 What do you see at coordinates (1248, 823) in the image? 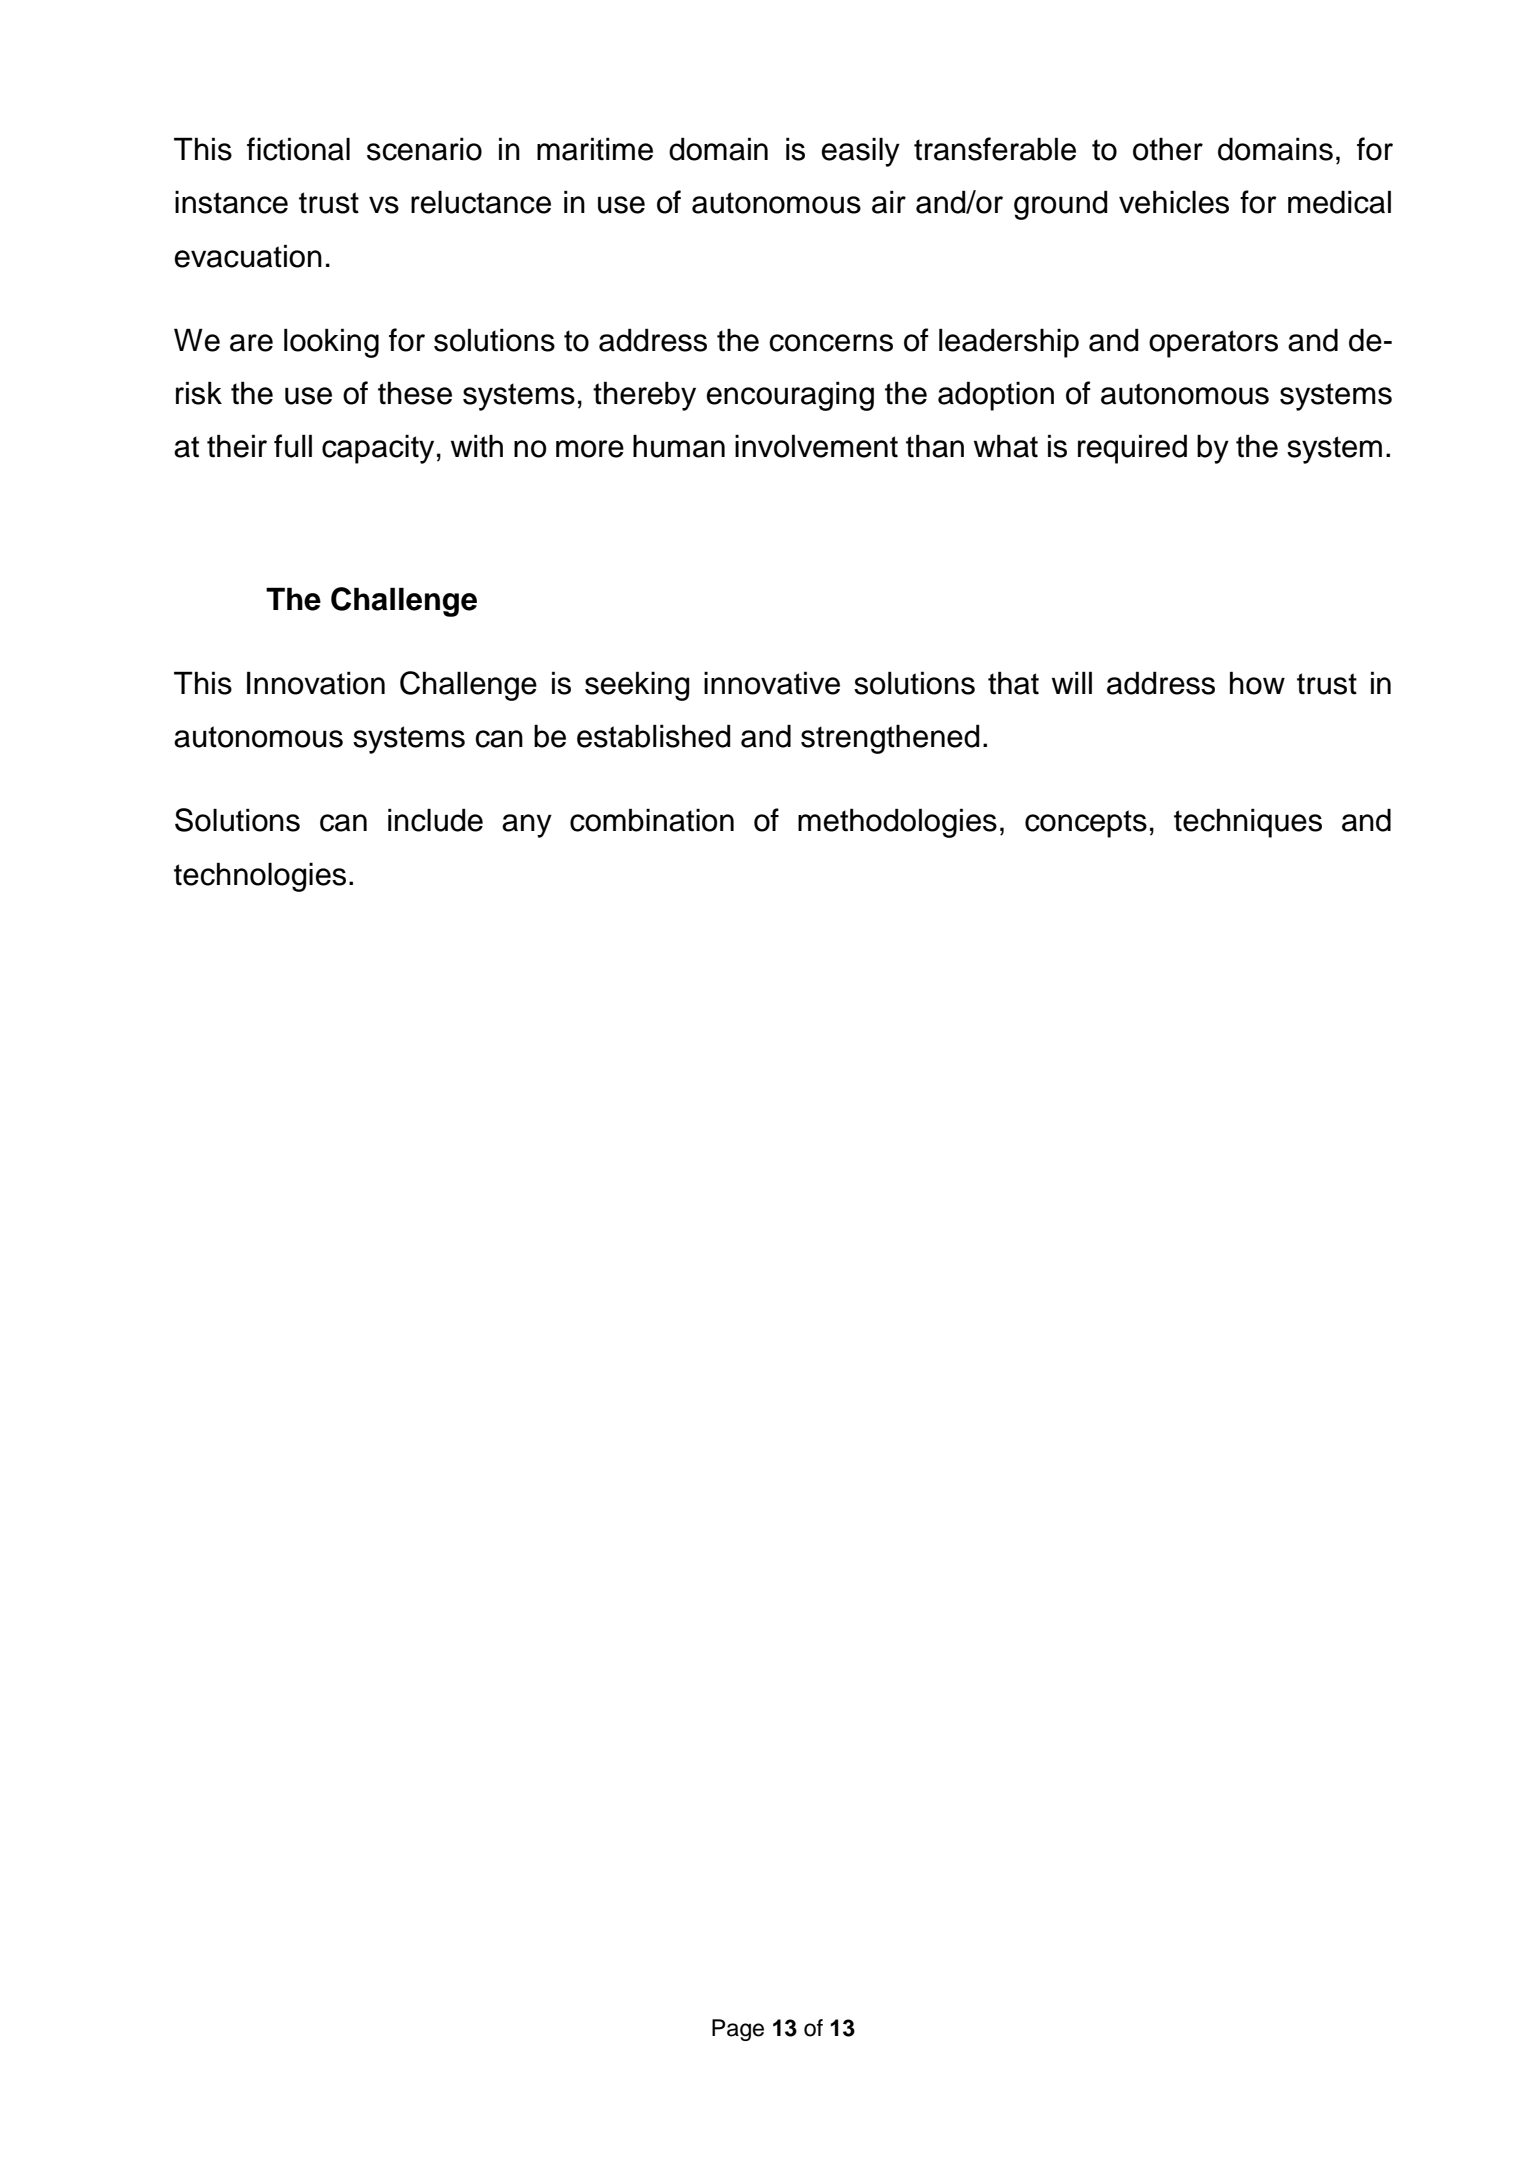
I see `techniques` at bounding box center [1248, 823].
